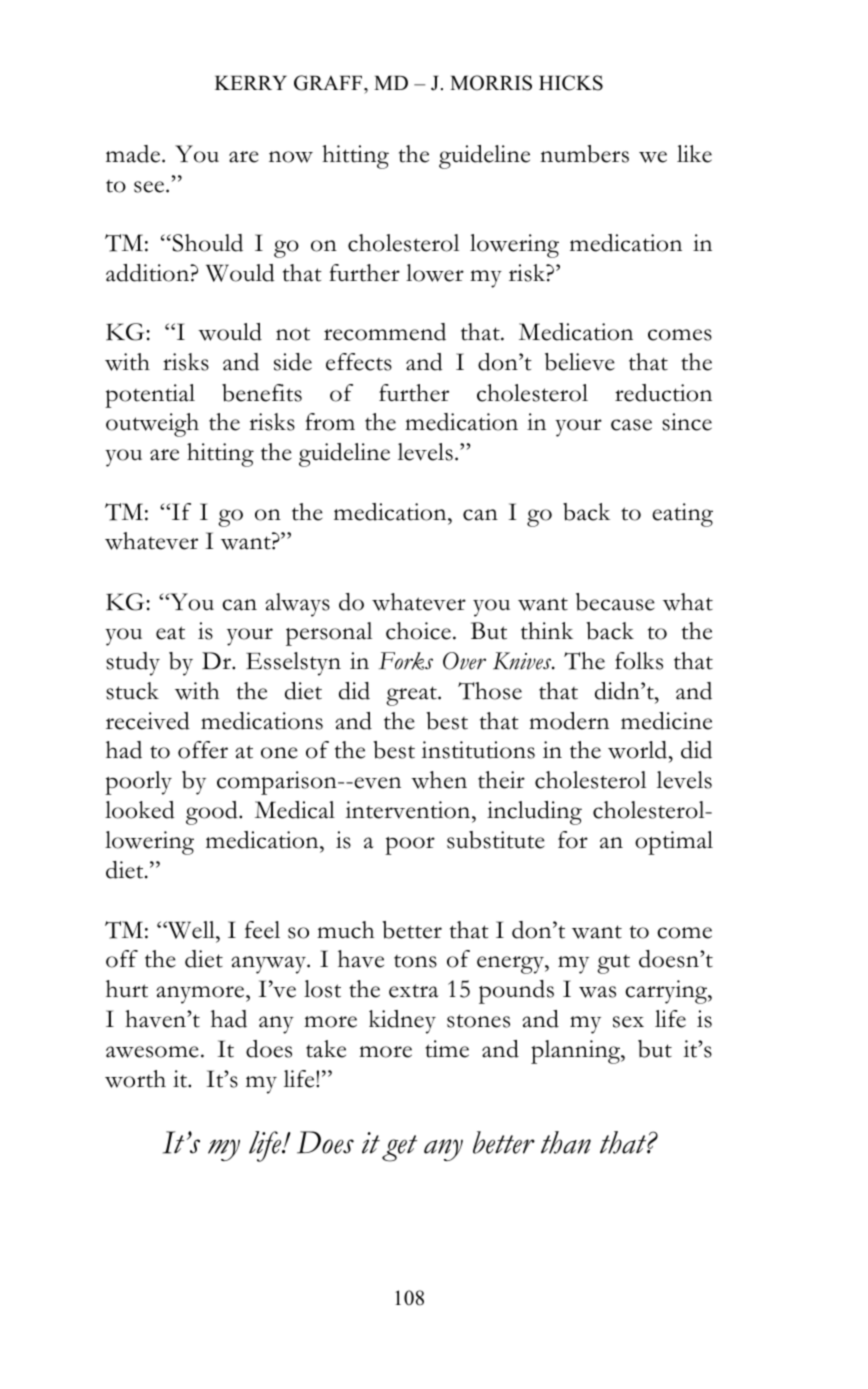  What do you see at coordinates (251, 83) in the document?
I see `KERRY` at bounding box center [251, 83].
